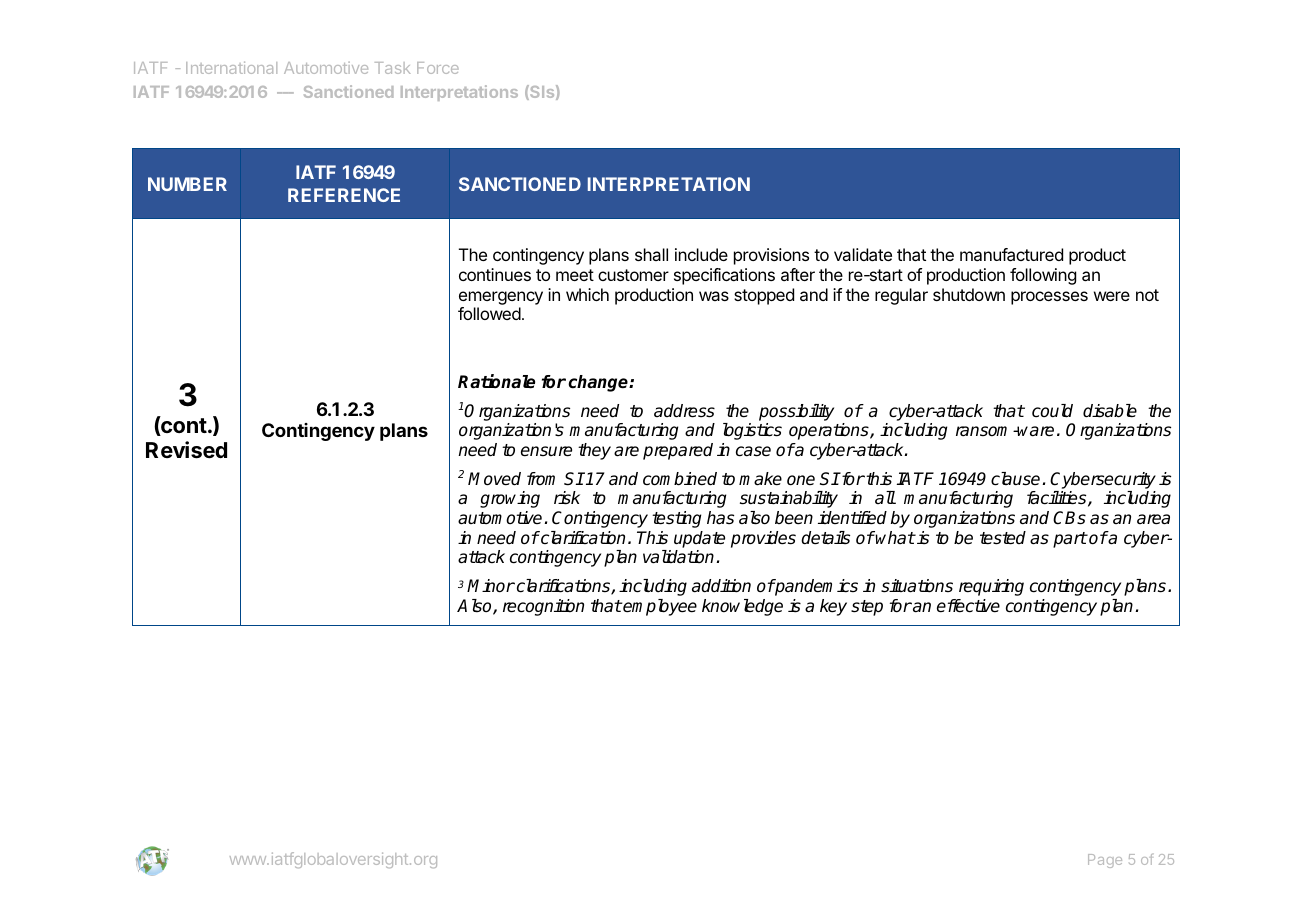 The image size is (1307, 924). I want to click on recognition, so click(543, 607).
